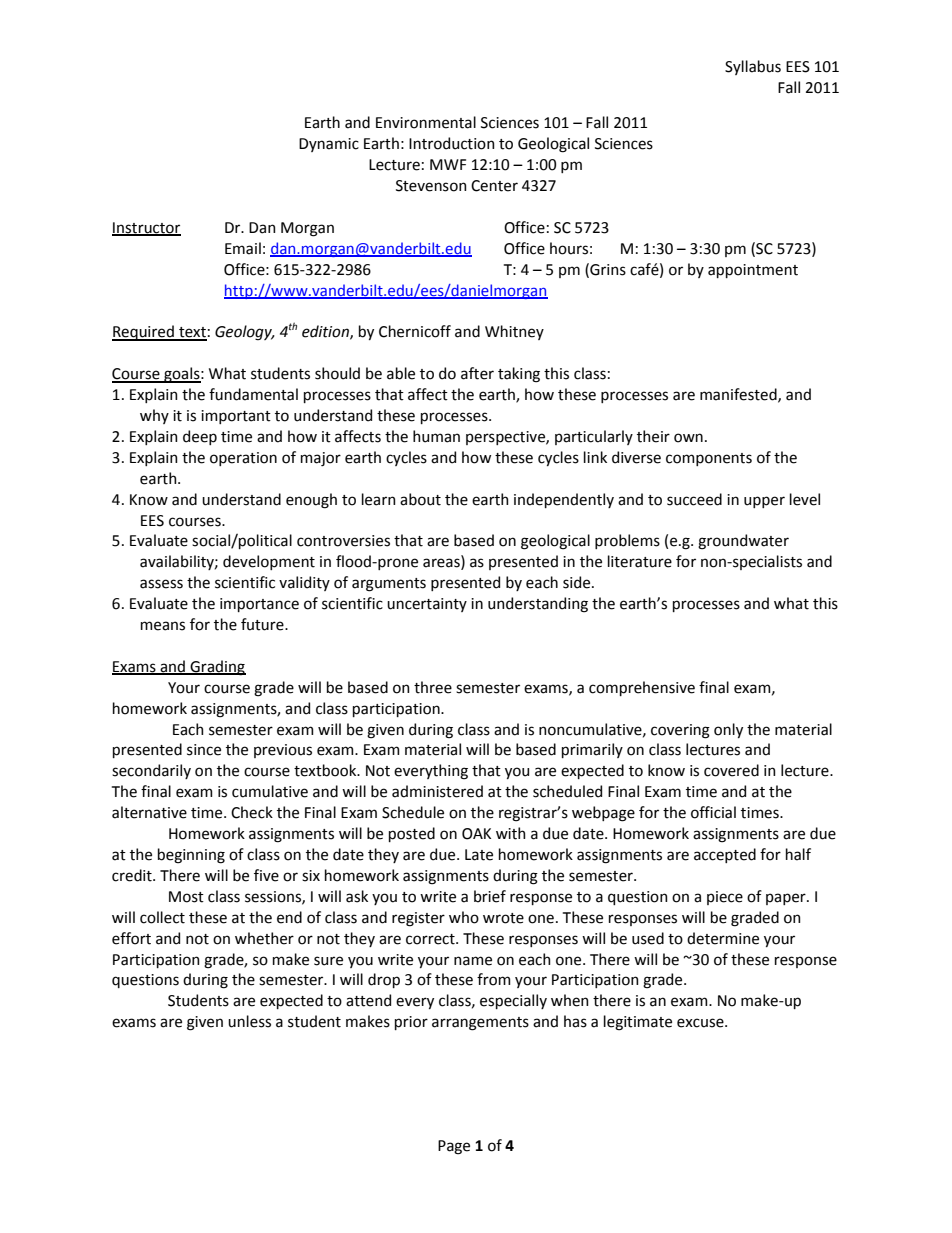 The width and height of the image is (952, 1233). I want to click on administered, so click(437, 791).
